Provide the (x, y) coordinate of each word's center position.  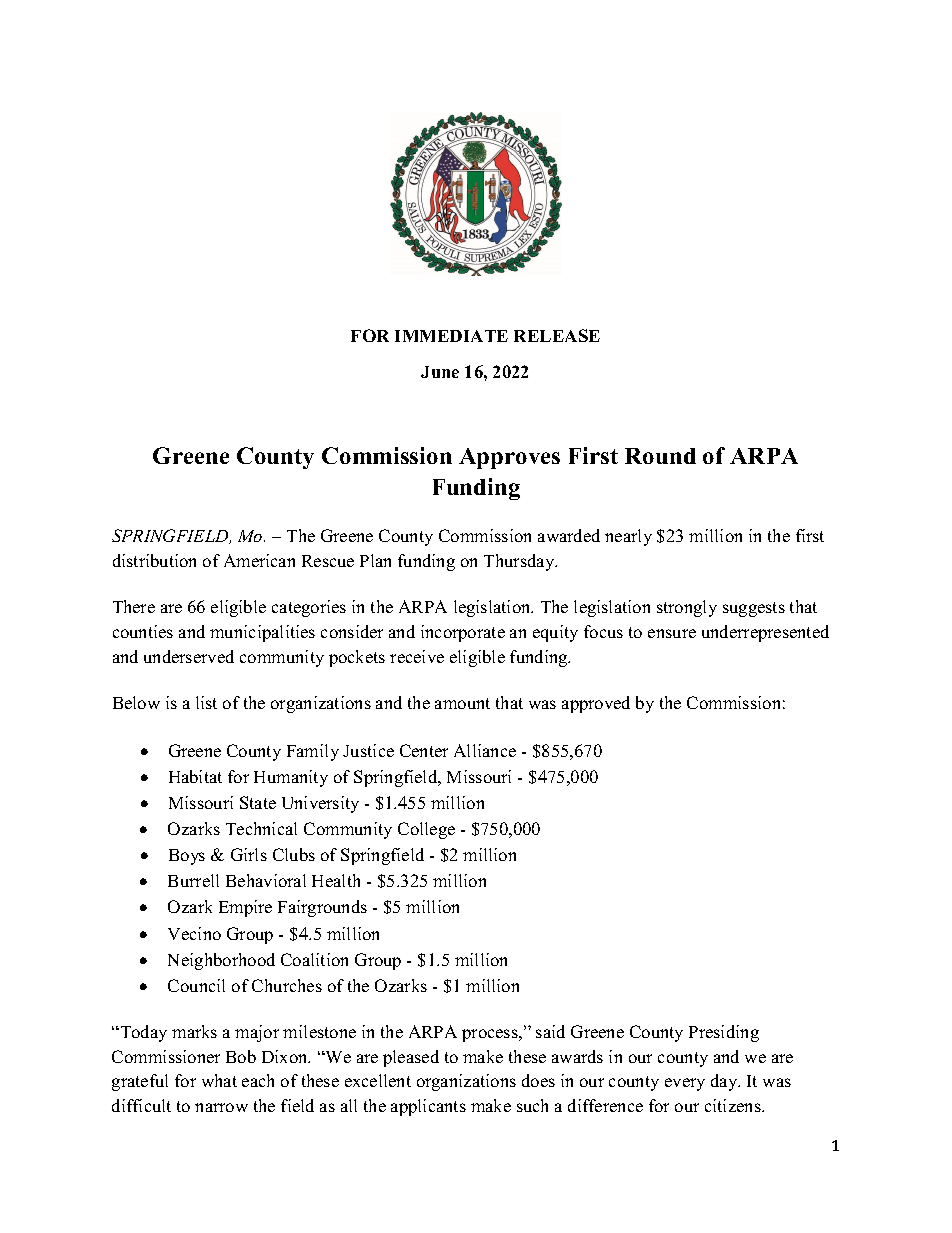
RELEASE (557, 335)
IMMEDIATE (451, 336)
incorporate (463, 633)
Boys (187, 857)
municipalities (262, 633)
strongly (687, 608)
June (440, 372)
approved (596, 704)
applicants (428, 1107)
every (685, 1084)
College (426, 830)
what (219, 1080)
